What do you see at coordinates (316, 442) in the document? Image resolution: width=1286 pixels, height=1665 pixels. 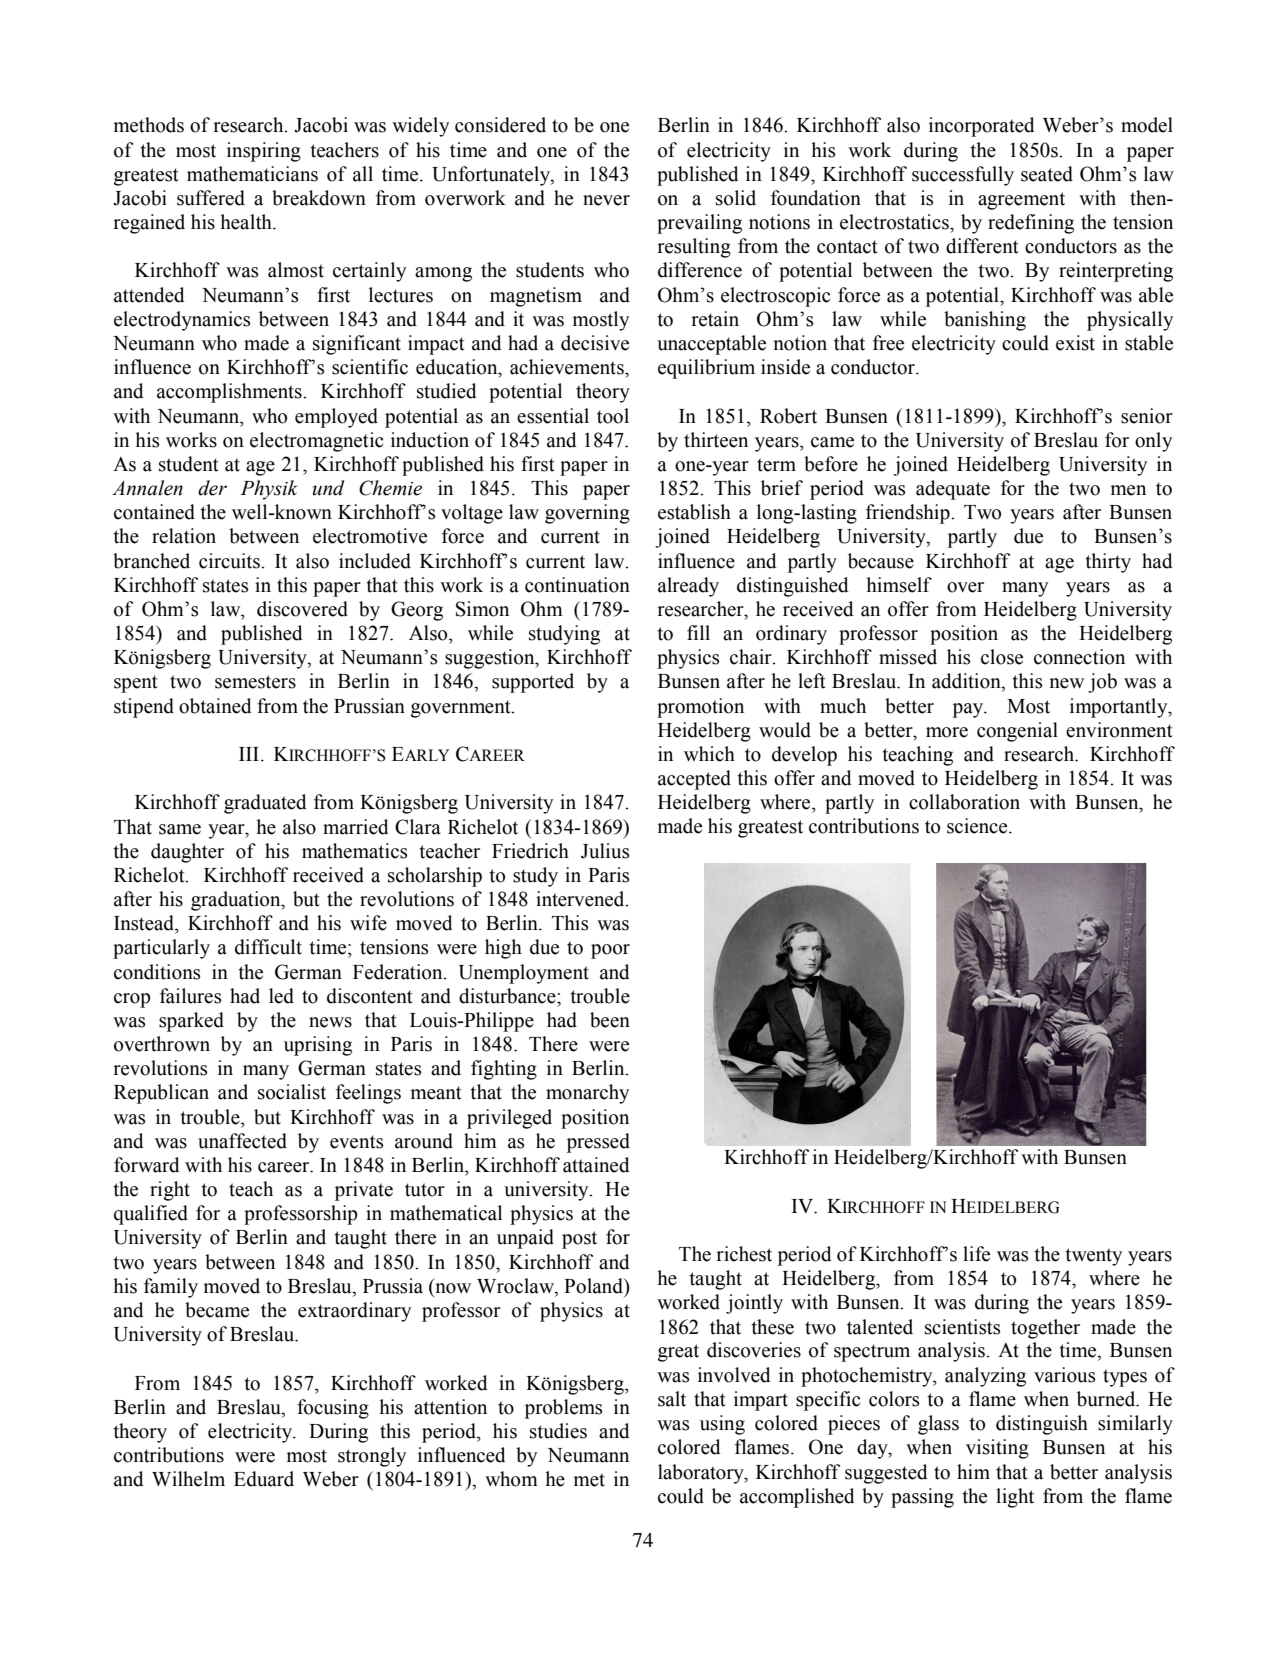 I see `electromagnetic` at bounding box center [316, 442].
